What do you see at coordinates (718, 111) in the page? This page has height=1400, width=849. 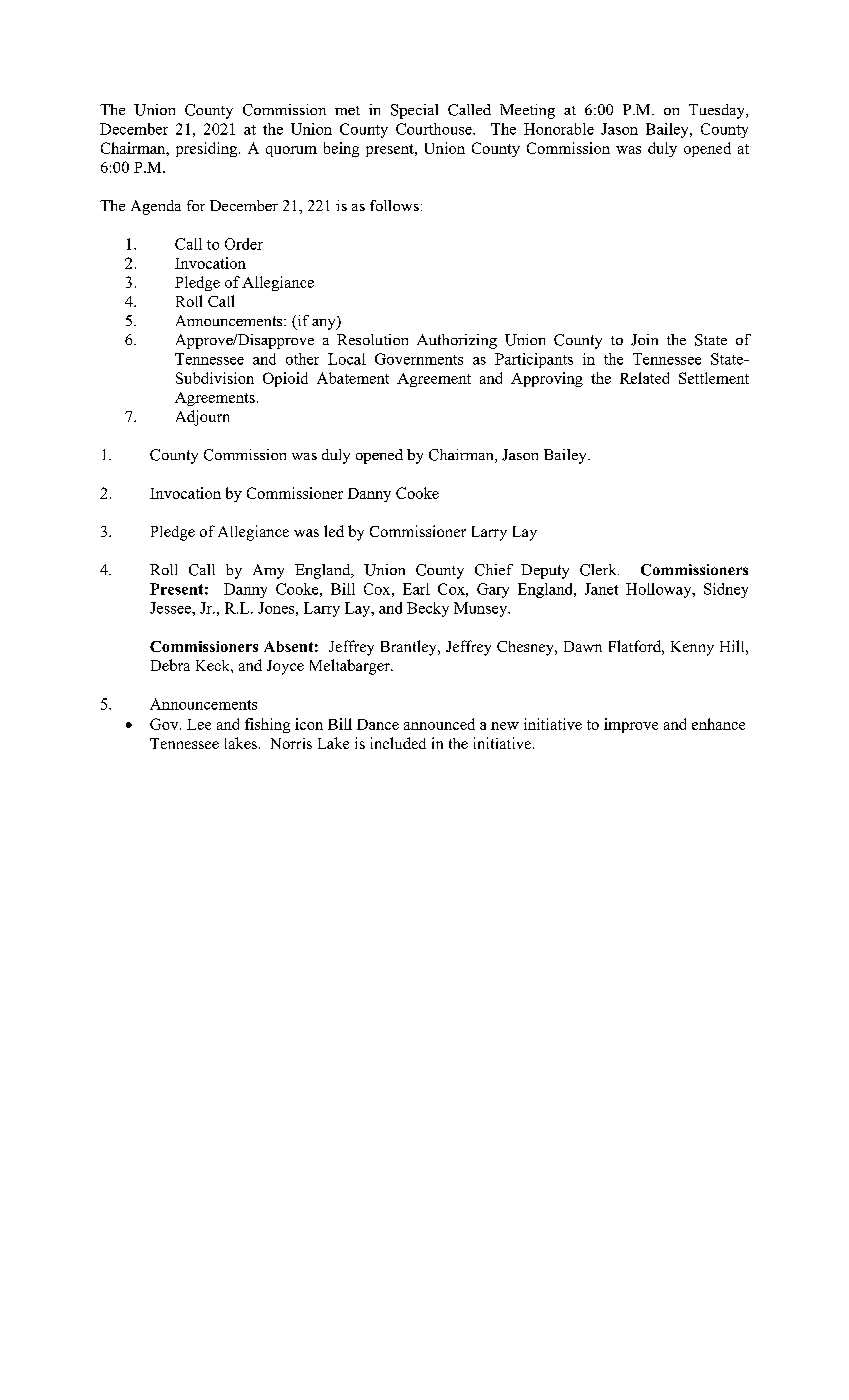 I see `Tuesday` at bounding box center [718, 111].
